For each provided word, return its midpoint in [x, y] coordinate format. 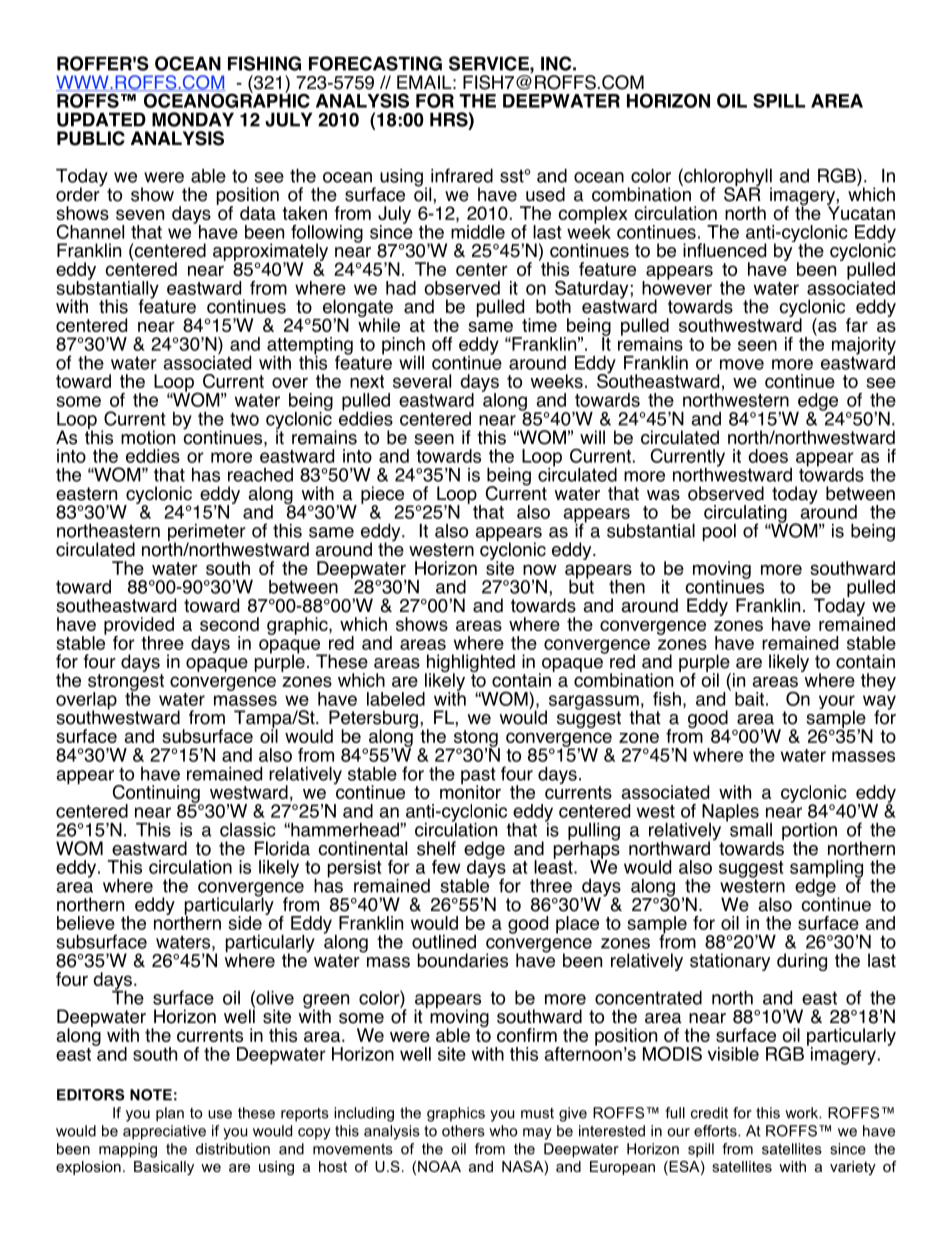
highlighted [470, 664]
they [878, 682]
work [802, 1113]
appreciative [164, 1132]
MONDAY [193, 119]
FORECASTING [375, 63]
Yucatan [861, 212]
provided [139, 627]
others [463, 1131]
